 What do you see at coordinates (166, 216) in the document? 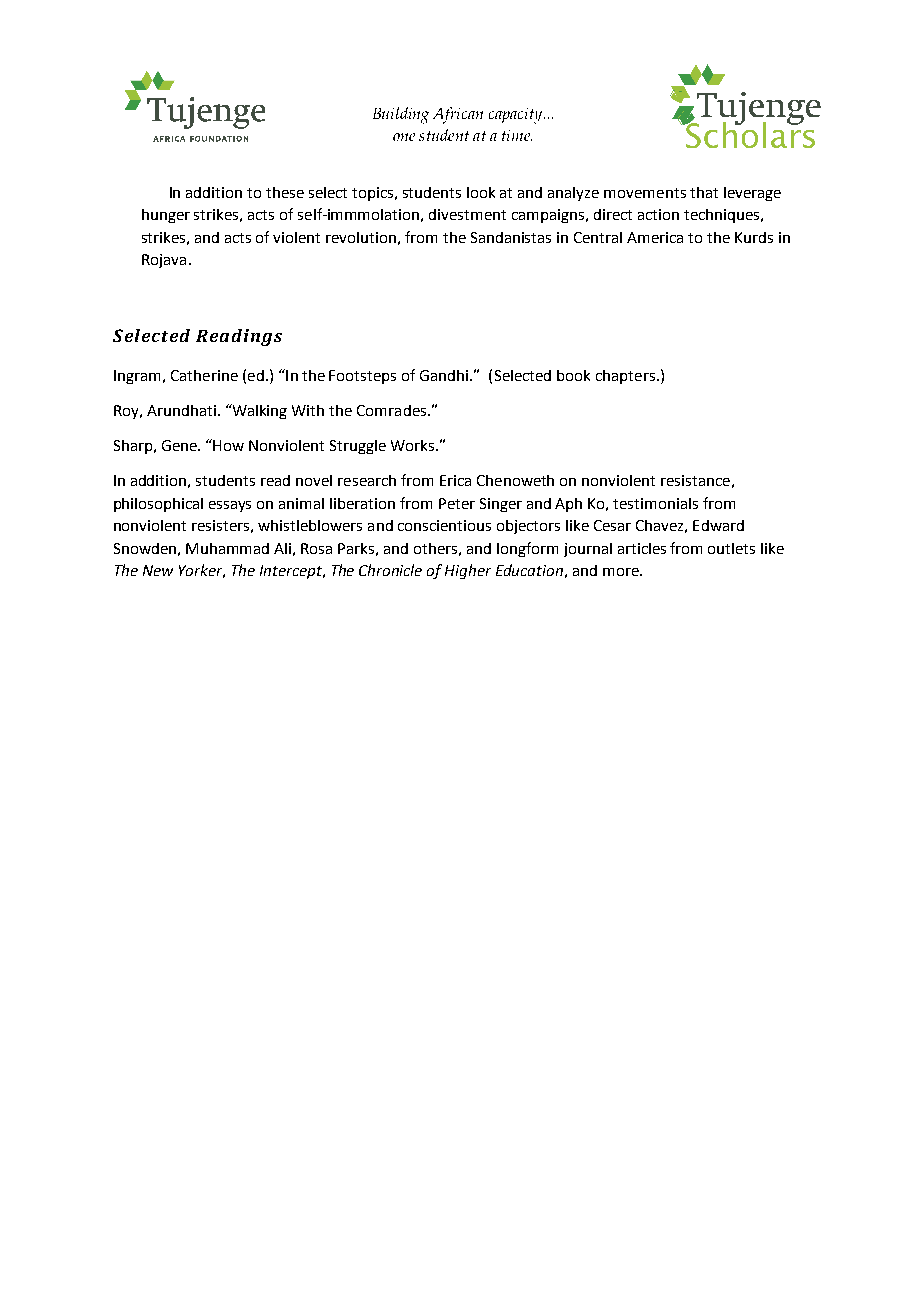
I see `hunger` at bounding box center [166, 216].
